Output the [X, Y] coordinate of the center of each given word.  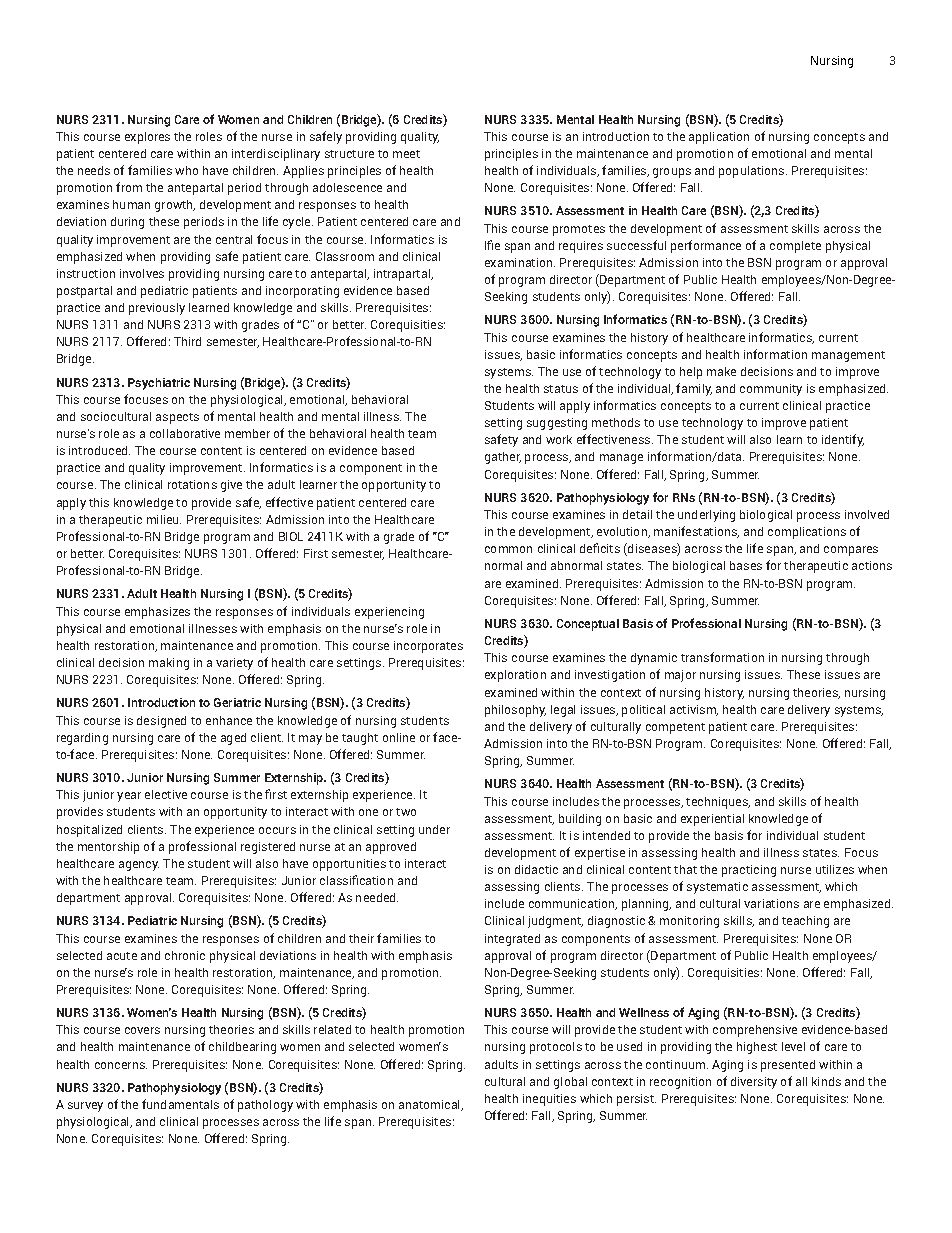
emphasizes [157, 613]
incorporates [428, 647]
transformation [722, 657]
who [186, 170]
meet [406, 154]
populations [753, 172]
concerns [121, 1065]
